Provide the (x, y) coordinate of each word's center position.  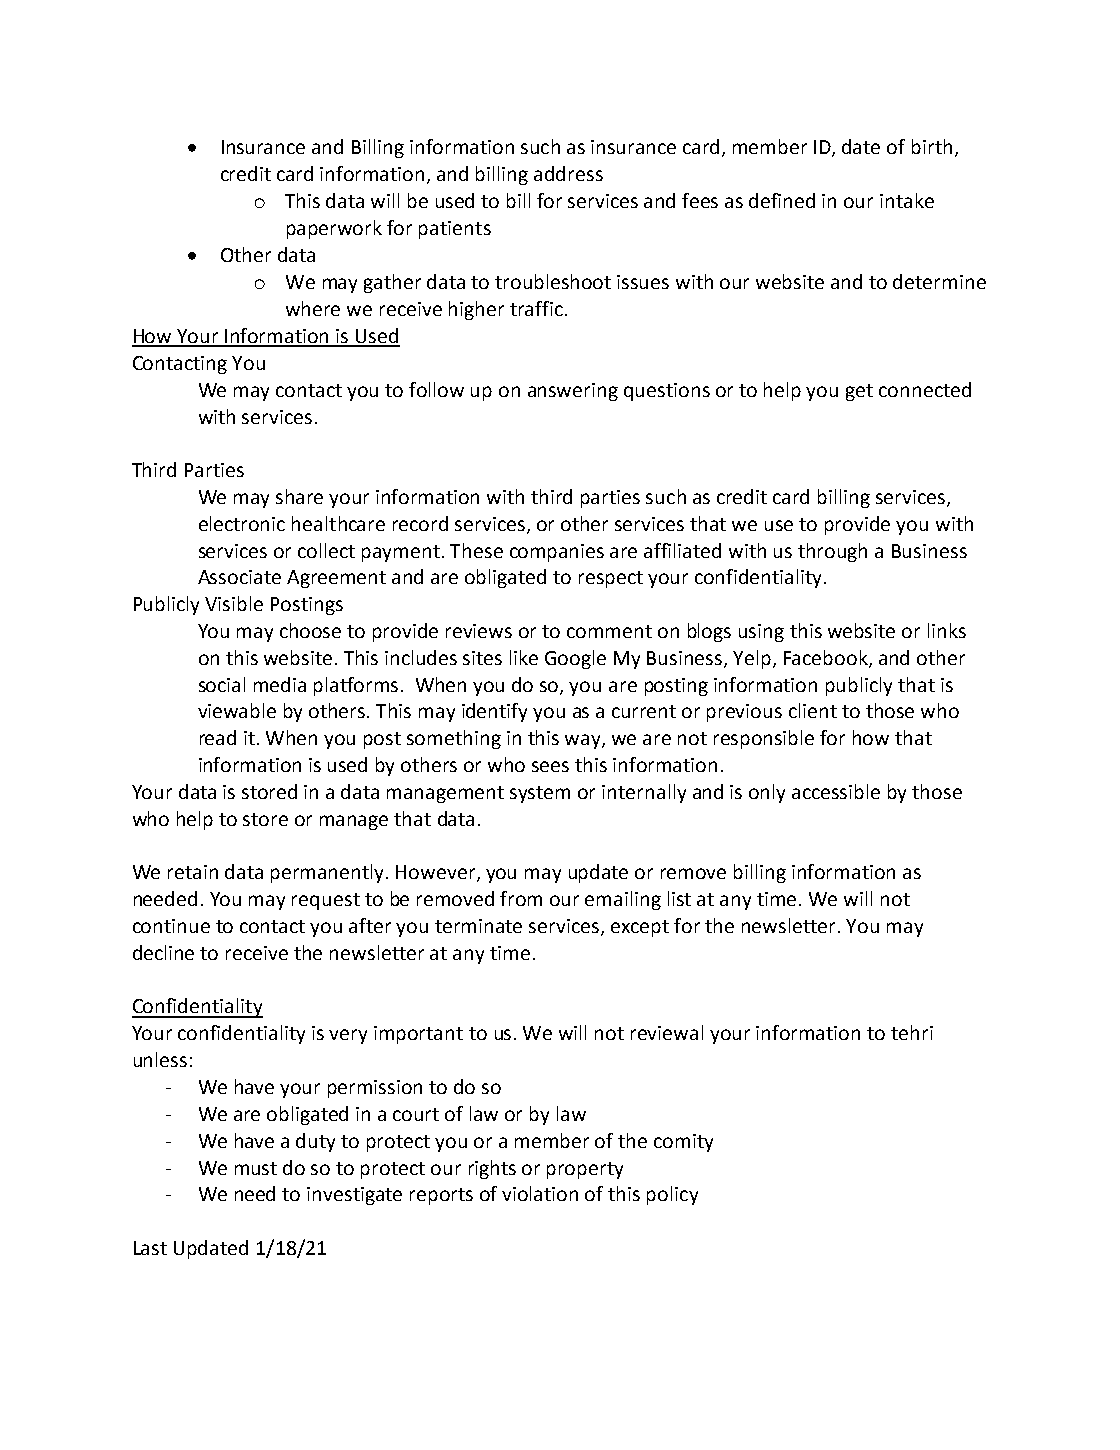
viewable (237, 710)
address (568, 173)
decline (163, 952)
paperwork (334, 229)
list (679, 898)
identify (494, 712)
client (813, 710)
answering (573, 392)
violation (540, 1193)
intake (907, 200)
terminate (478, 926)
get (859, 392)
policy (672, 1195)
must (256, 1168)
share (299, 496)
